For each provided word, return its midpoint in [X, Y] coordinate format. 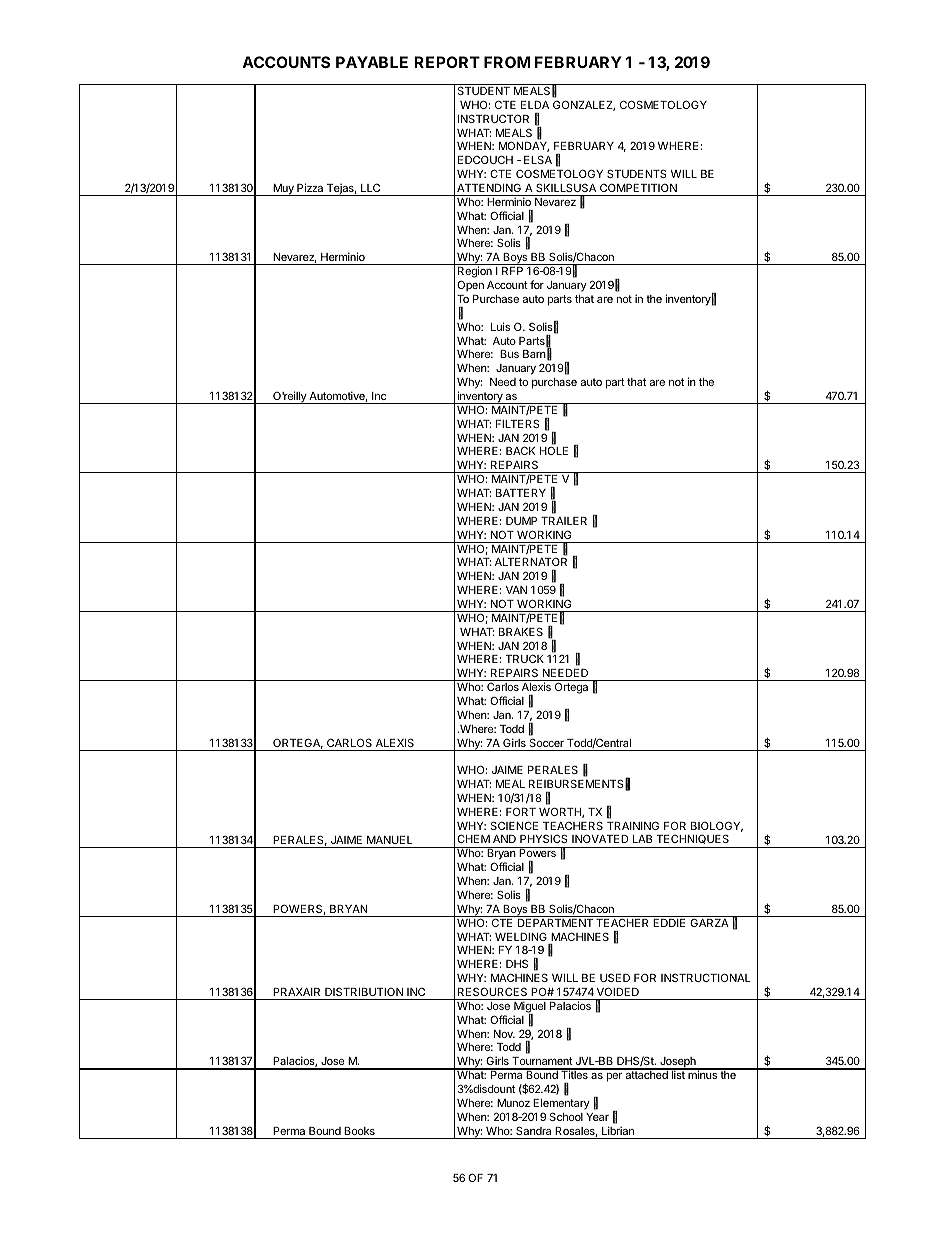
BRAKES [521, 631]
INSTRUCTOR [493, 118]
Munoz [513, 1103]
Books [359, 1131]
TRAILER [564, 521]
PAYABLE [372, 62]
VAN [516, 590]
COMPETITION [638, 187]
